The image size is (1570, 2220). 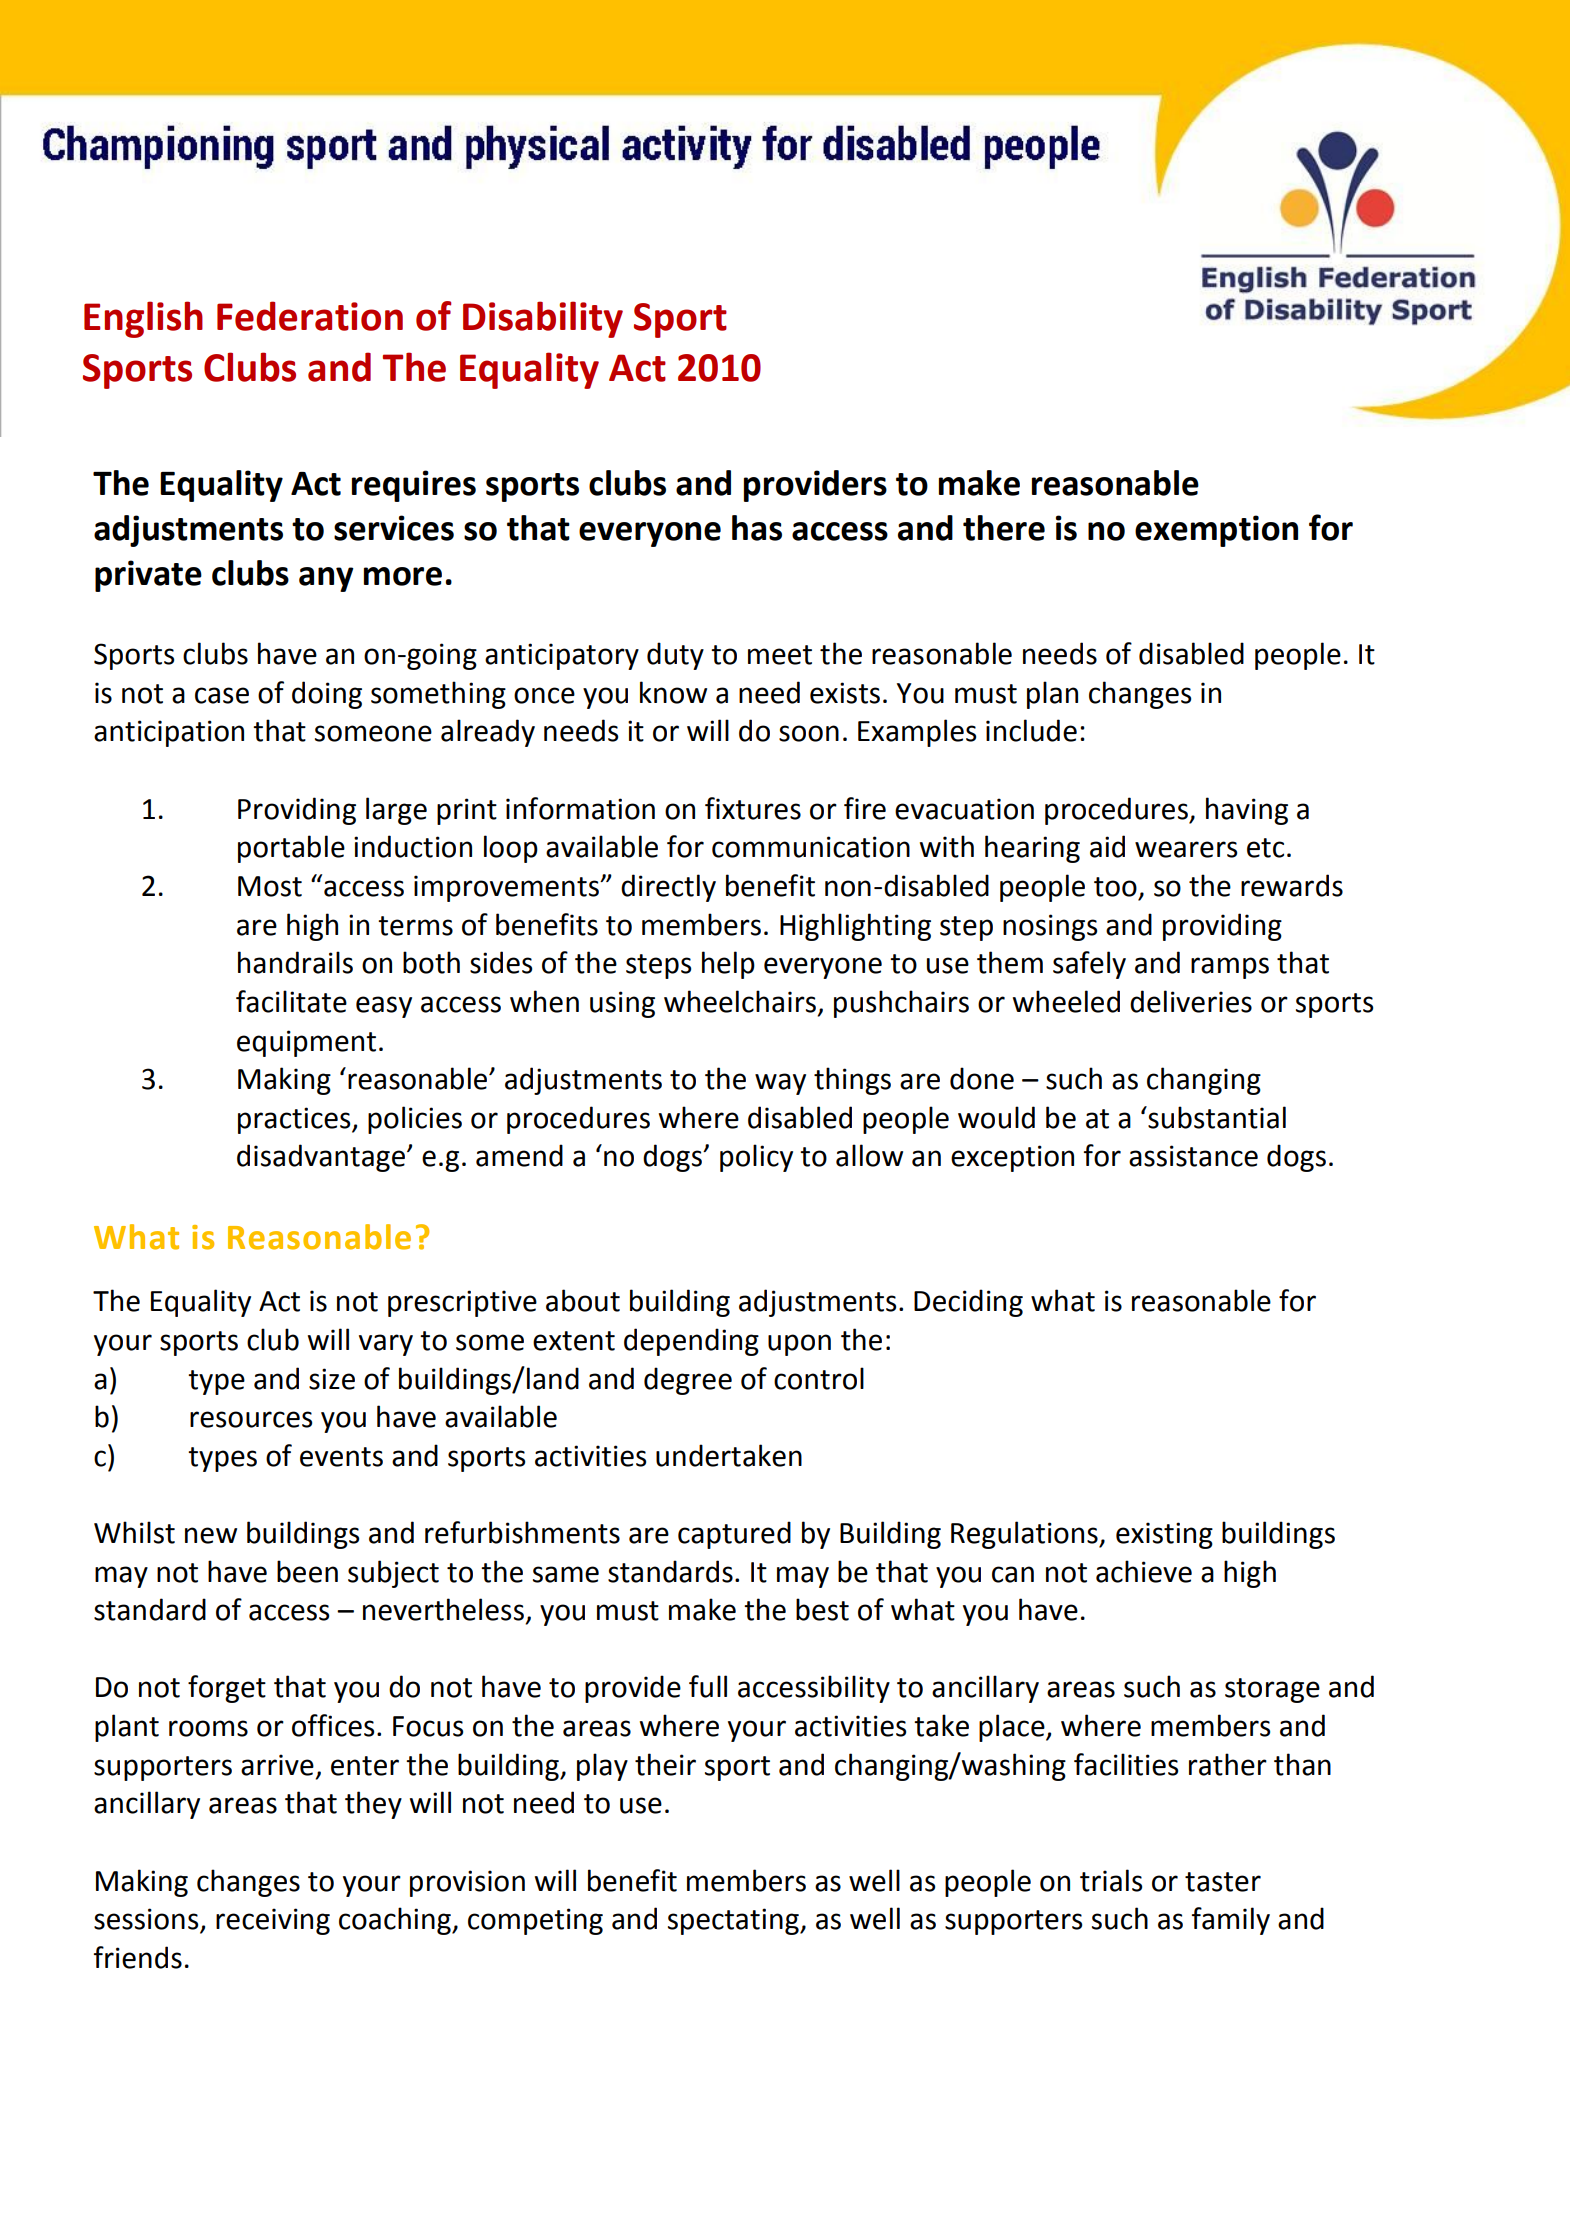 What do you see at coordinates (1144, 1571) in the screenshot?
I see `achieve` at bounding box center [1144, 1571].
